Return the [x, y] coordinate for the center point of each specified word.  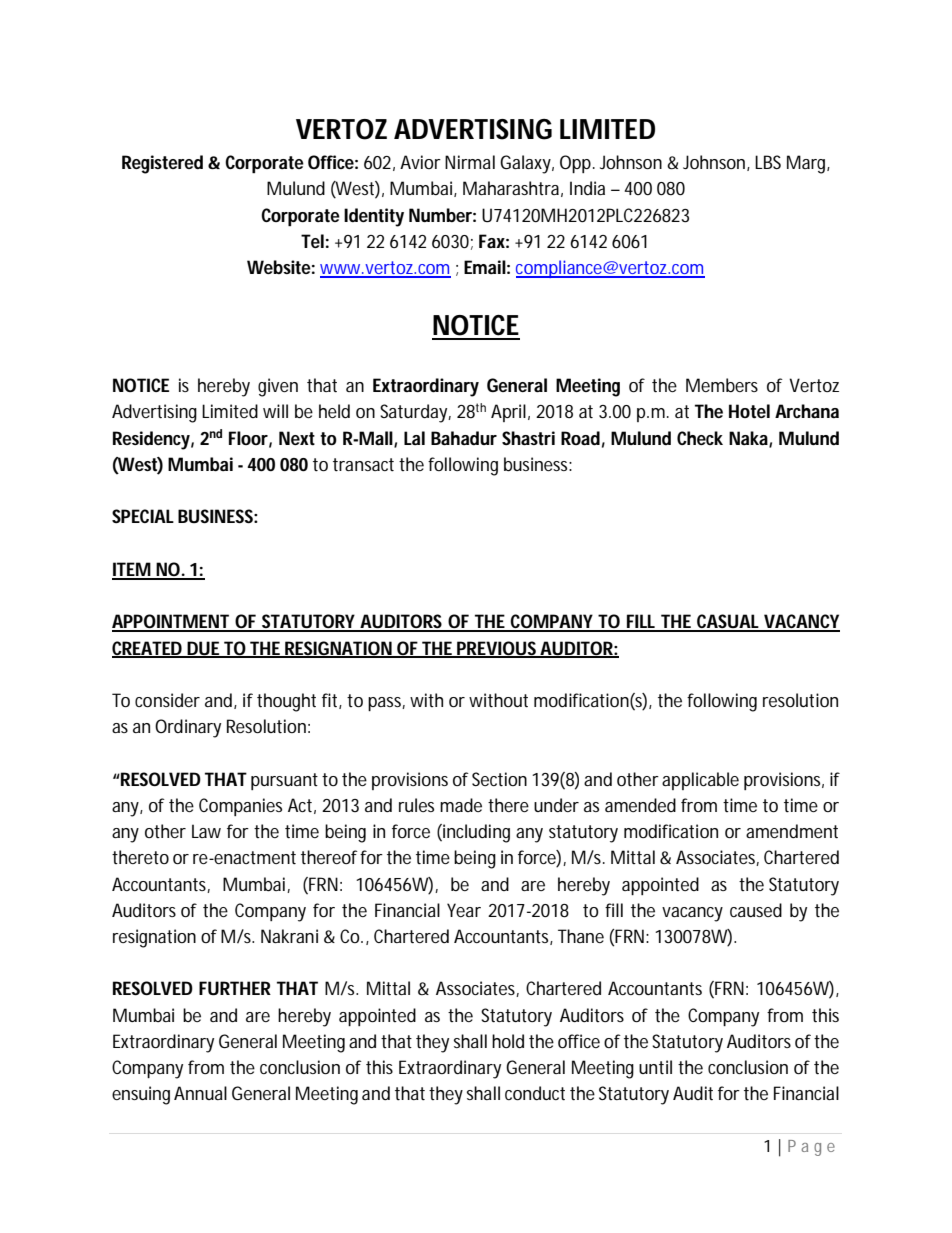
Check [700, 438]
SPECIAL [143, 516]
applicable [700, 781]
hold [508, 1041]
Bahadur [464, 438]
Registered [162, 164]
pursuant [284, 781]
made [461, 805]
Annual [200, 1093]
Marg [808, 164]
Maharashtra [513, 189]
